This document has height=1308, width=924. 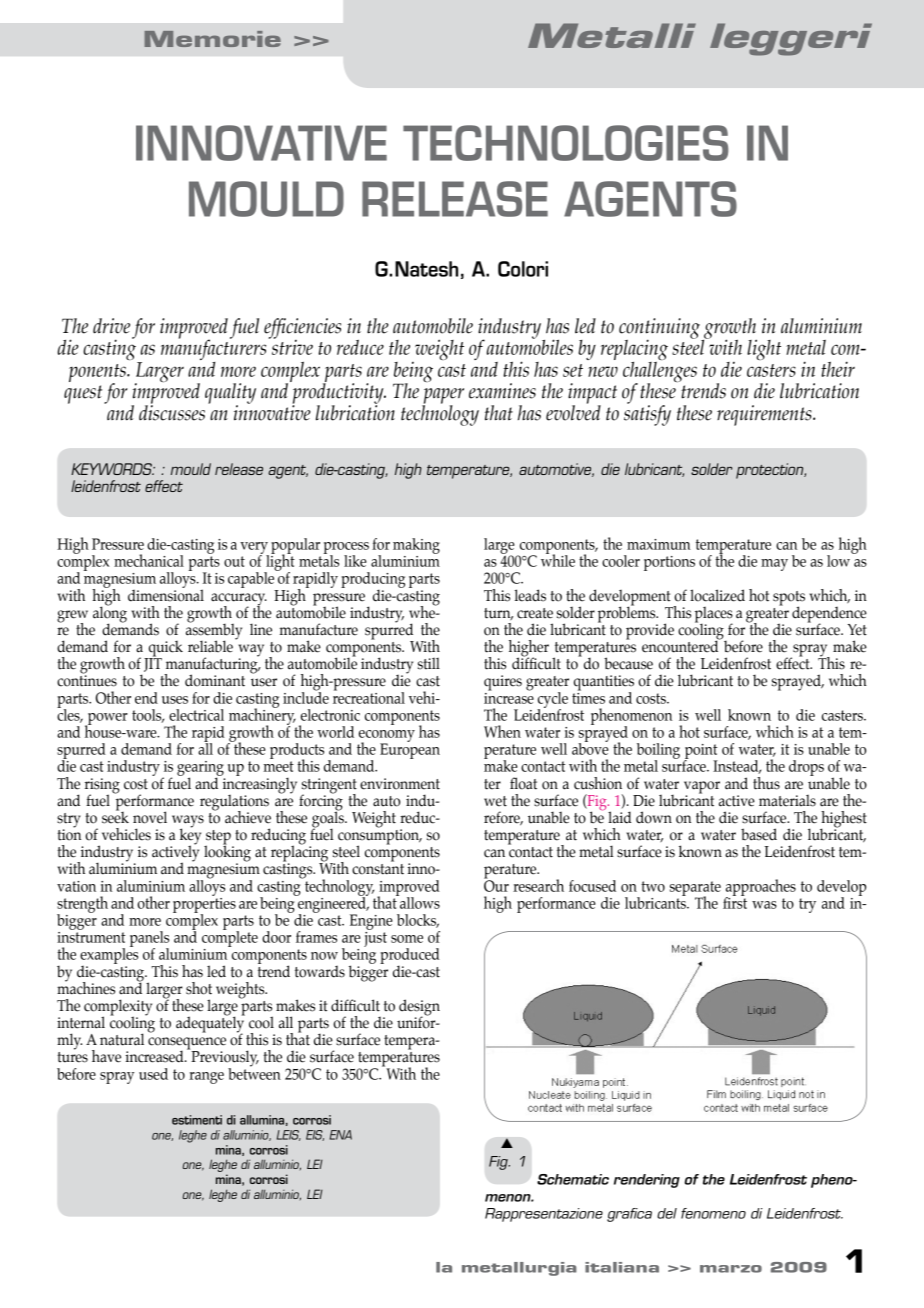 What do you see at coordinates (111, 326) in the document?
I see `drive` at bounding box center [111, 326].
